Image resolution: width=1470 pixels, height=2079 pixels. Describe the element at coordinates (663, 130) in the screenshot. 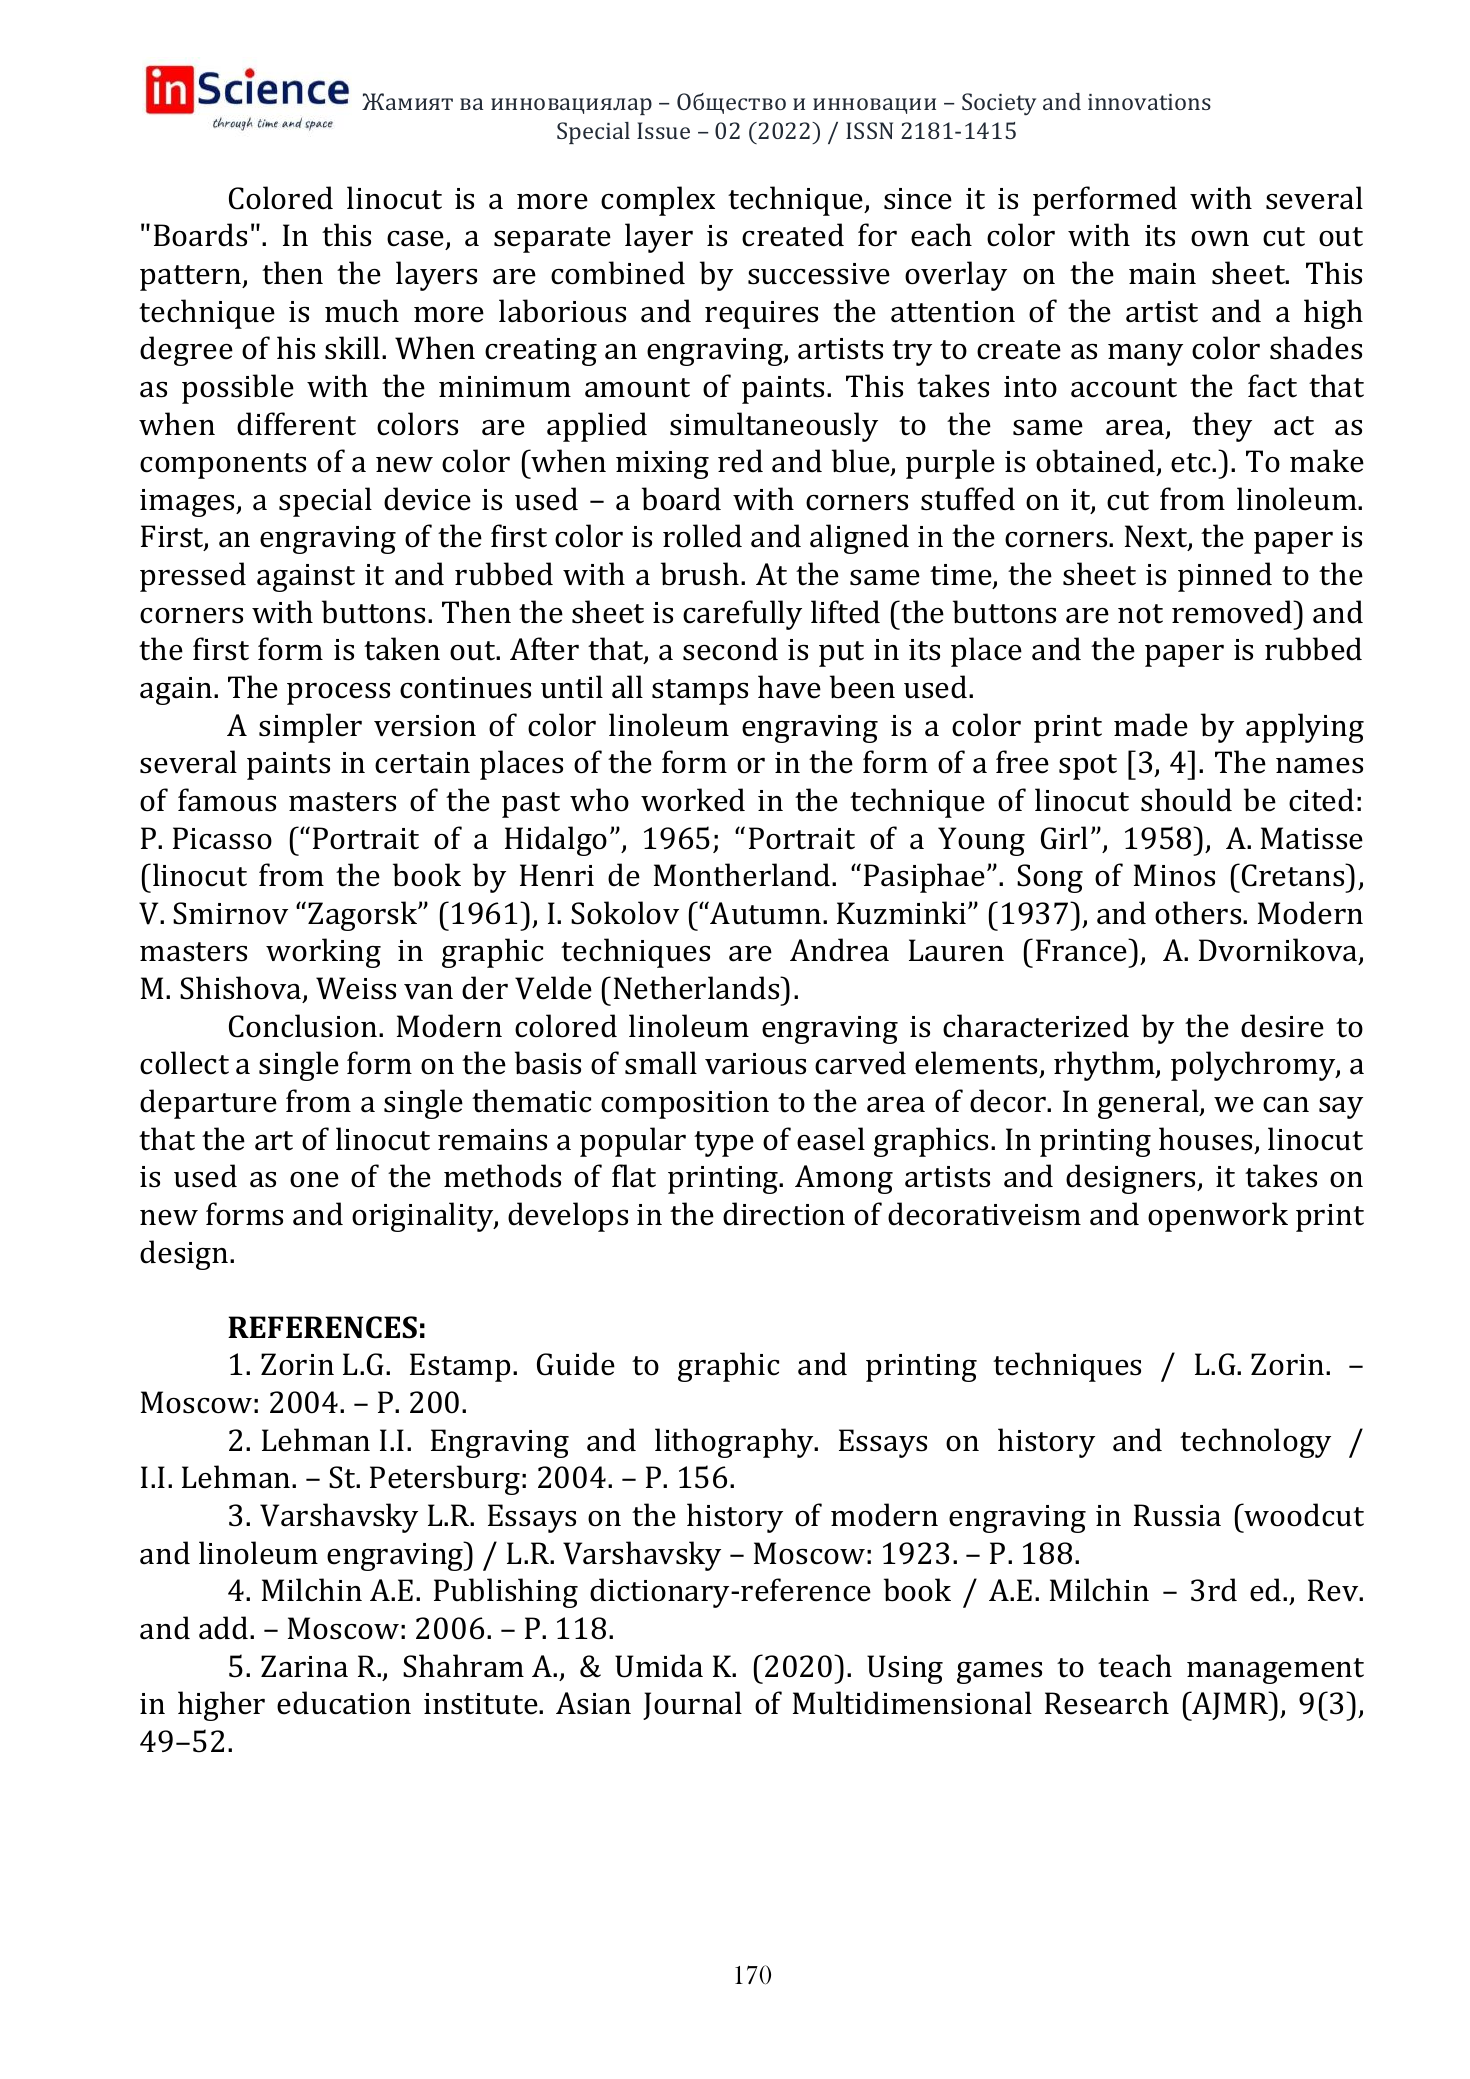

I see `Issue` at that location.
